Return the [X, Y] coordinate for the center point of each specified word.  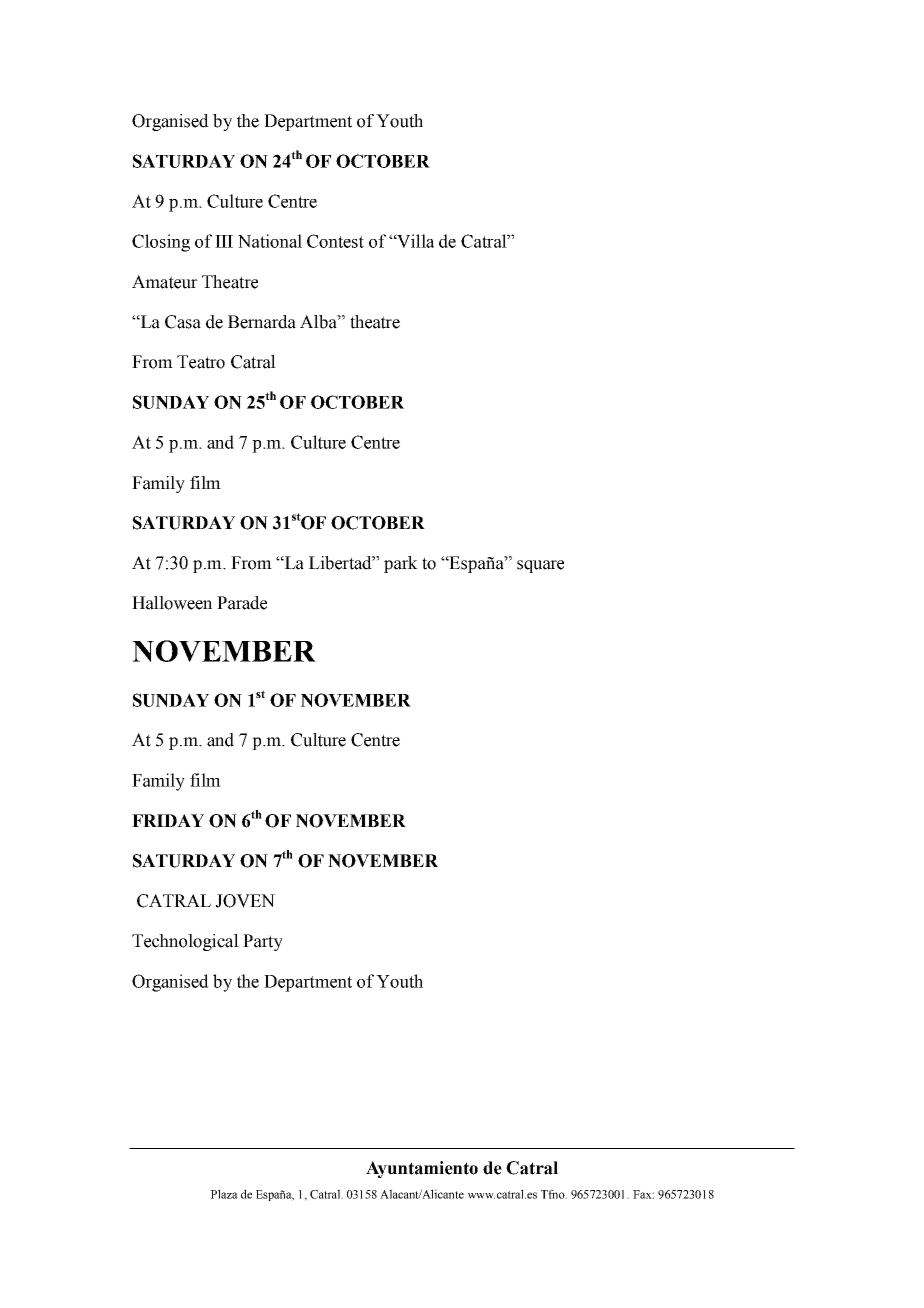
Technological [185, 942]
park [401, 564]
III [224, 241]
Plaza [224, 1194]
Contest [335, 241]
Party [263, 942]
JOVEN [245, 901]
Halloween [172, 603]
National [270, 241]
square [540, 566]
